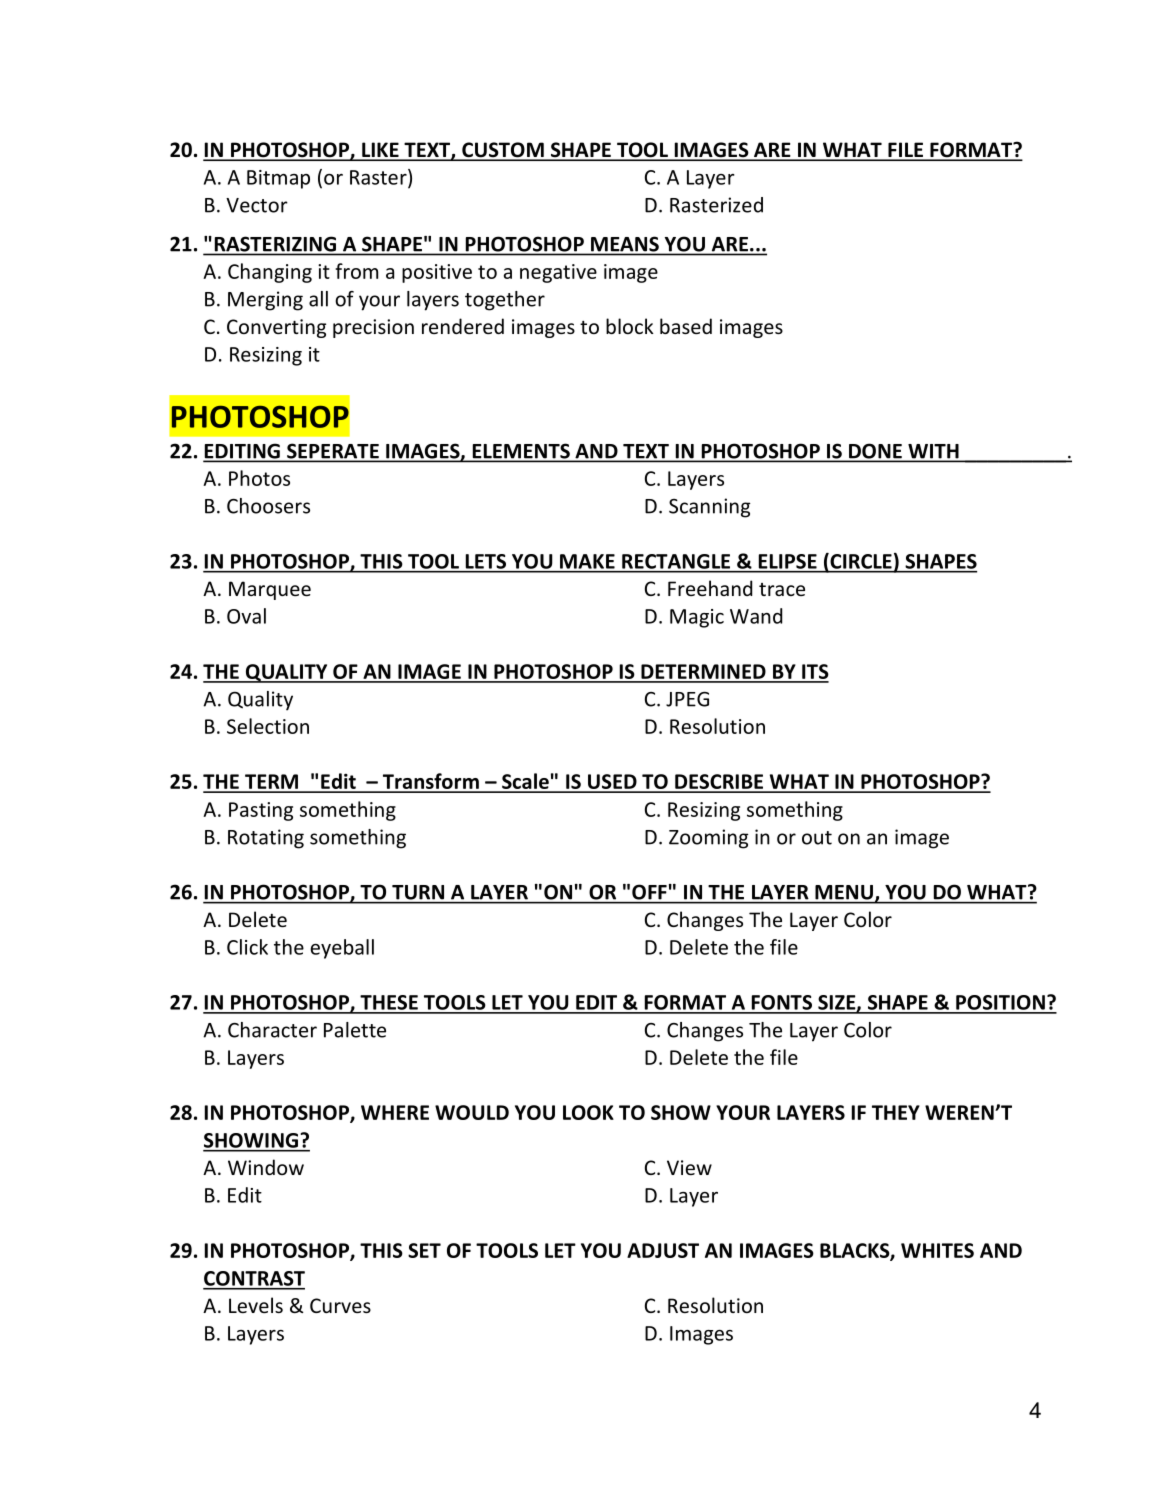  I want to click on Scanning, so click(709, 508).
